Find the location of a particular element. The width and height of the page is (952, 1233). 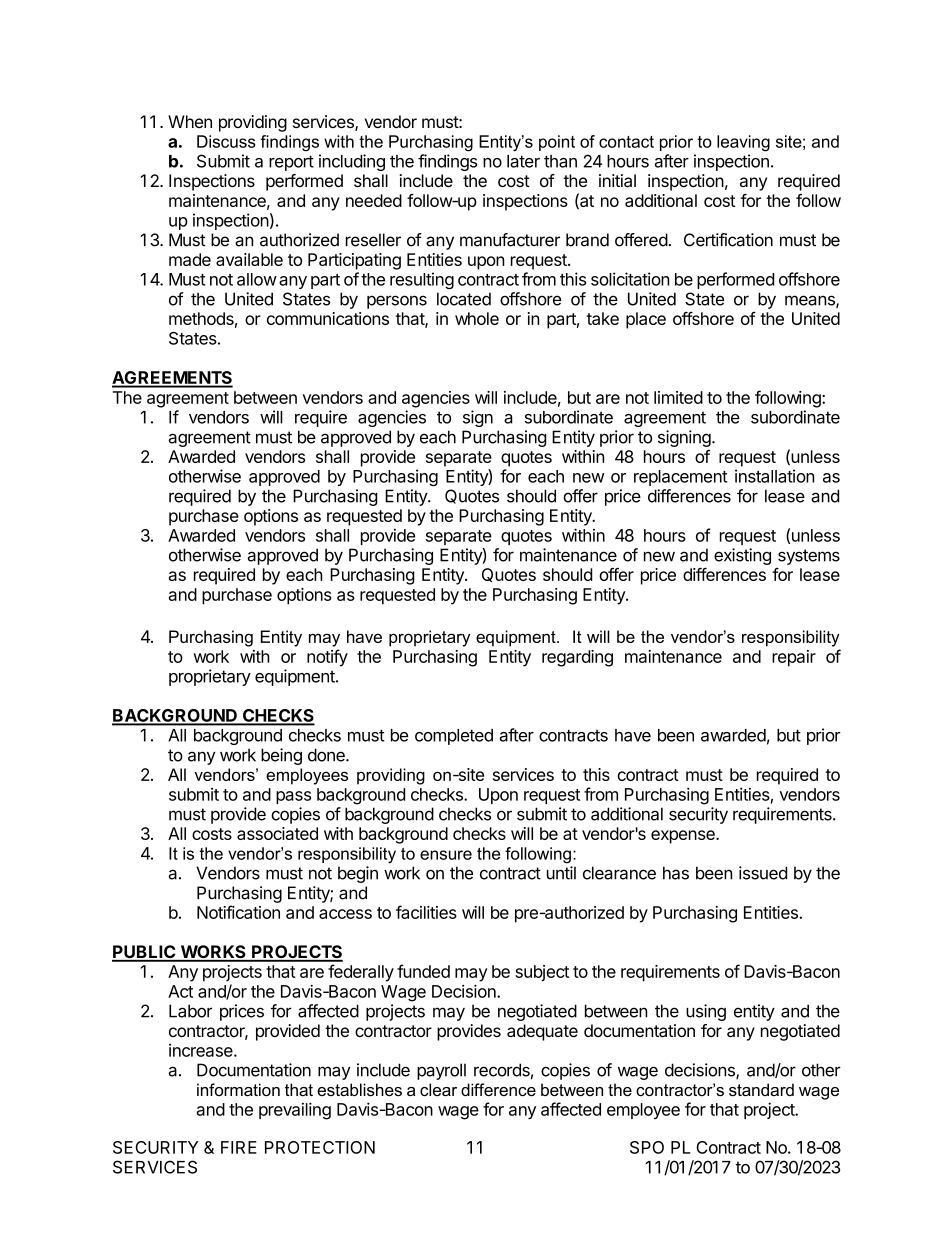

notify is located at coordinates (327, 658).
